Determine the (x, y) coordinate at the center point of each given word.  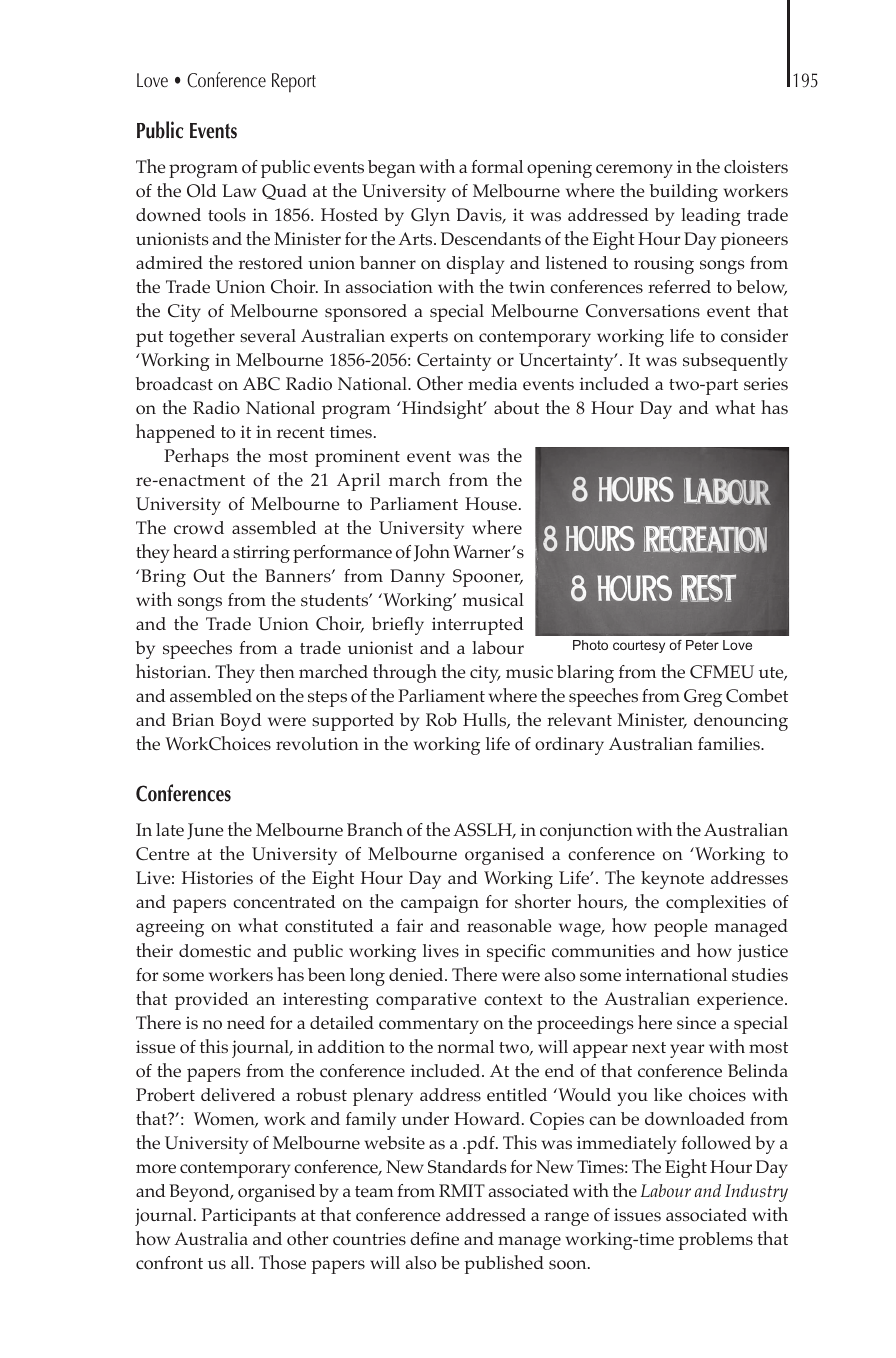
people (681, 928)
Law (239, 190)
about (516, 408)
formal (497, 167)
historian (172, 671)
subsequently (735, 362)
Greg (703, 698)
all (241, 1262)
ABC (261, 384)
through (405, 673)
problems (715, 1241)
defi (425, 1238)
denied (417, 974)
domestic (215, 951)
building (684, 193)
